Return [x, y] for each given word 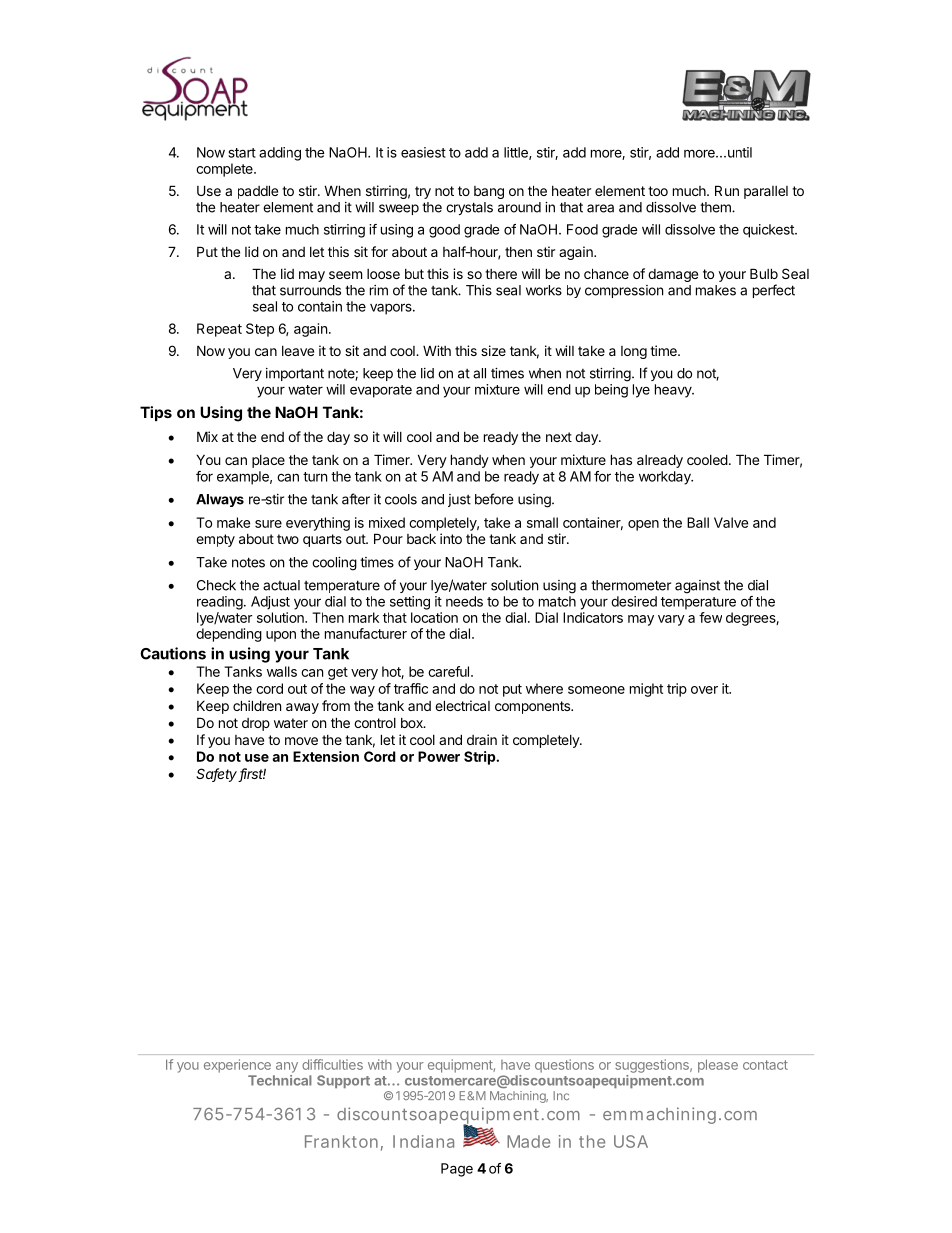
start [242, 153]
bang [489, 192]
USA [631, 1141]
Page [457, 1170]
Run [727, 190]
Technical [280, 1080]
